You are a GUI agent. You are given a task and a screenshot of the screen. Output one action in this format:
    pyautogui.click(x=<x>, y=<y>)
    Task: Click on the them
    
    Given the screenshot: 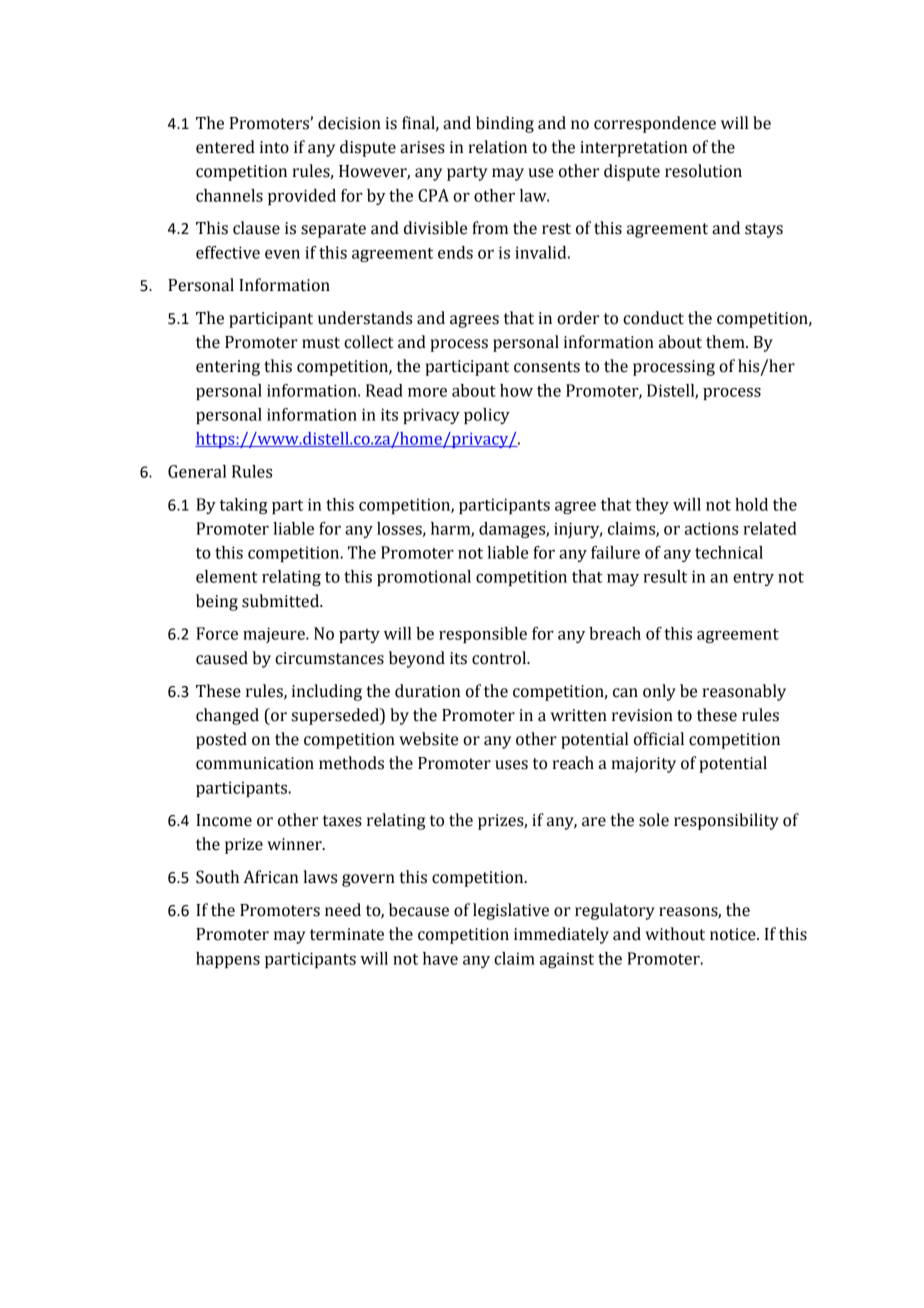 What is the action you would take?
    pyautogui.click(x=726, y=342)
